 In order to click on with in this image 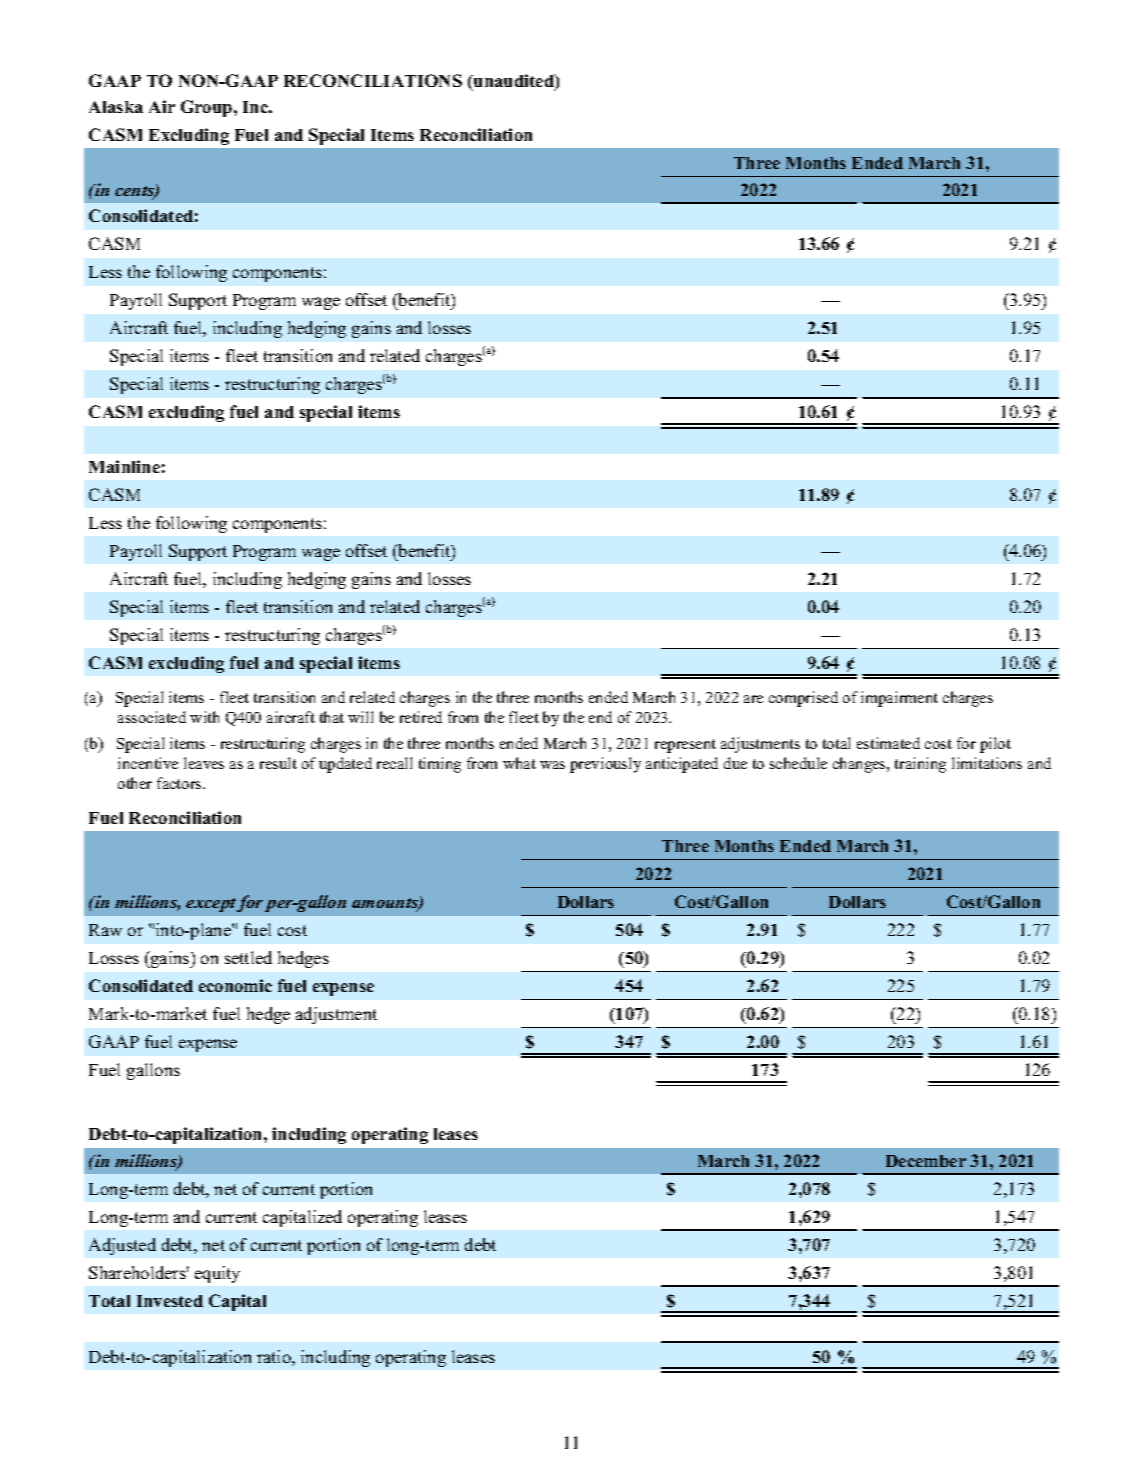, I will do `click(204, 717)`.
